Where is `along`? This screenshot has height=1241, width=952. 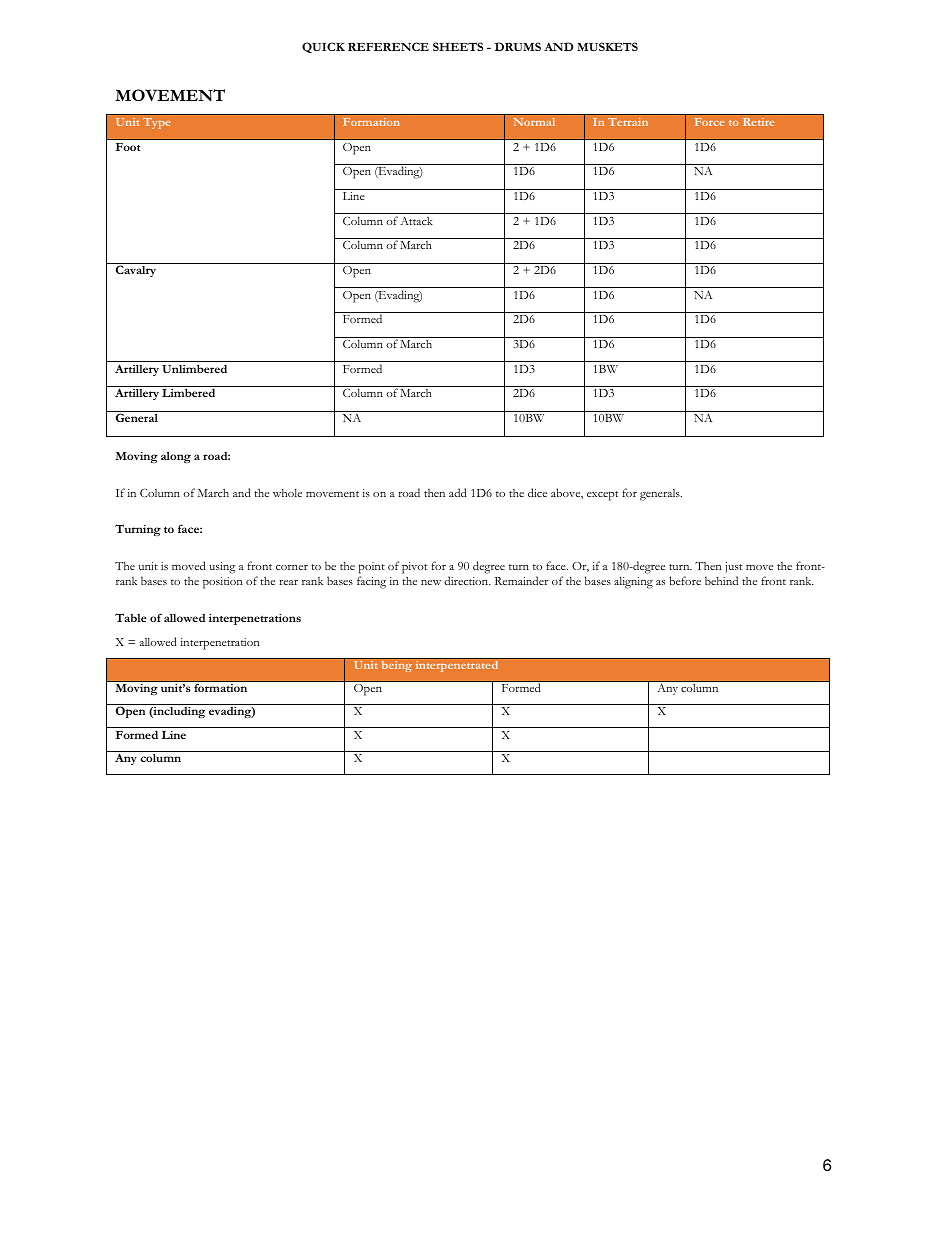
along is located at coordinates (176, 457).
